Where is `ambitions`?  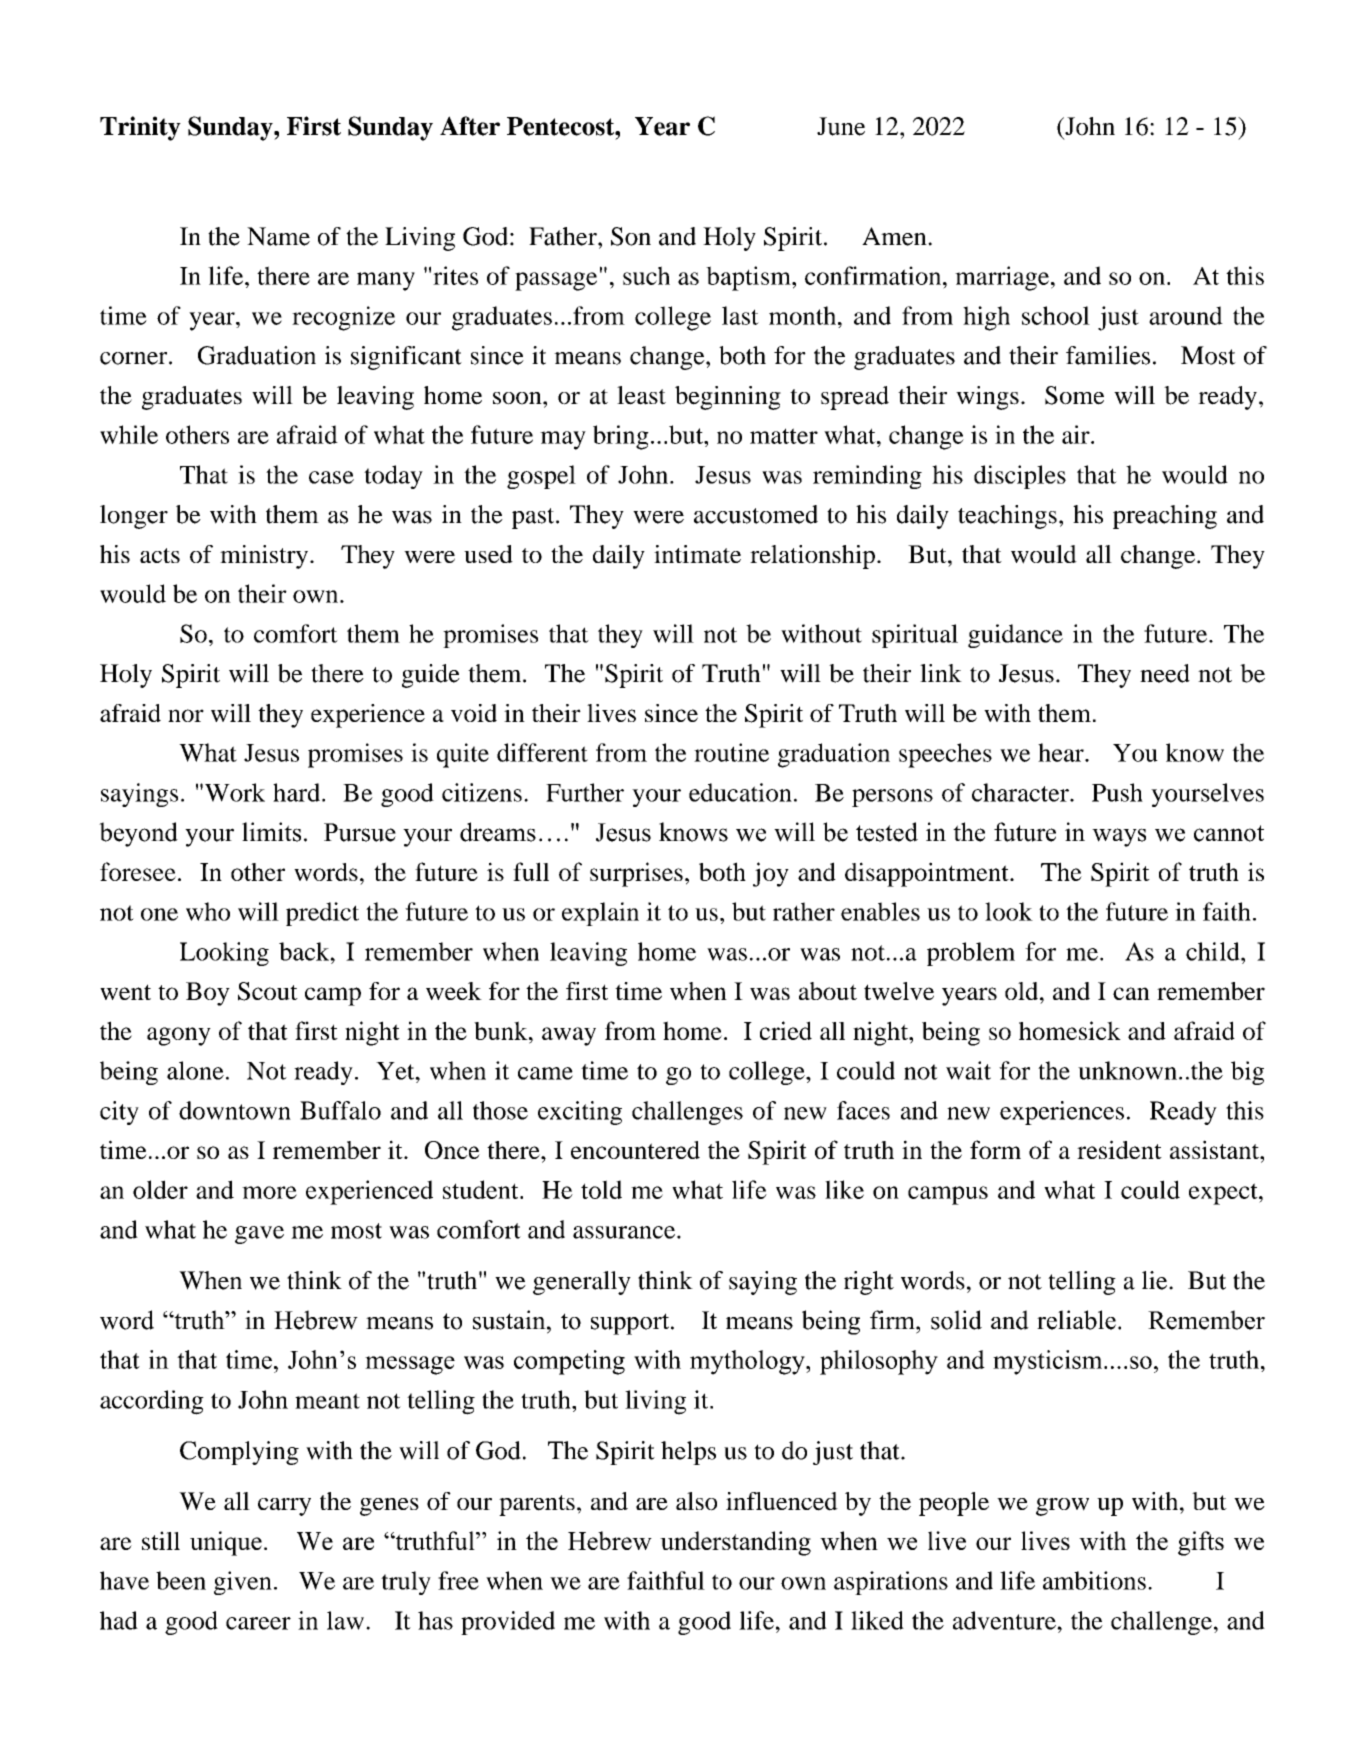
ambitions is located at coordinates (1094, 1580).
